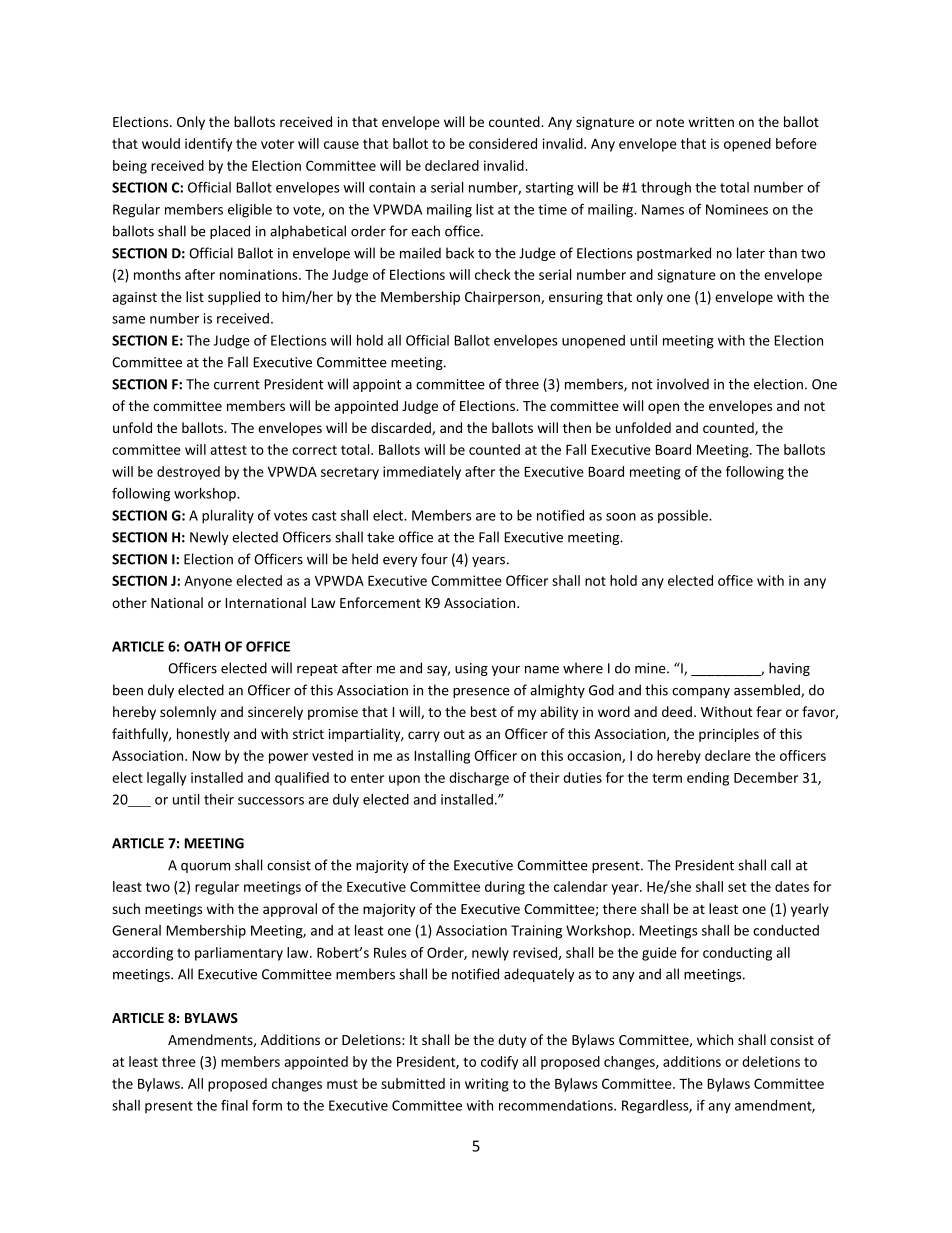 This page has width=952, height=1233. What do you see at coordinates (711, 122) in the page?
I see `written` at bounding box center [711, 122].
